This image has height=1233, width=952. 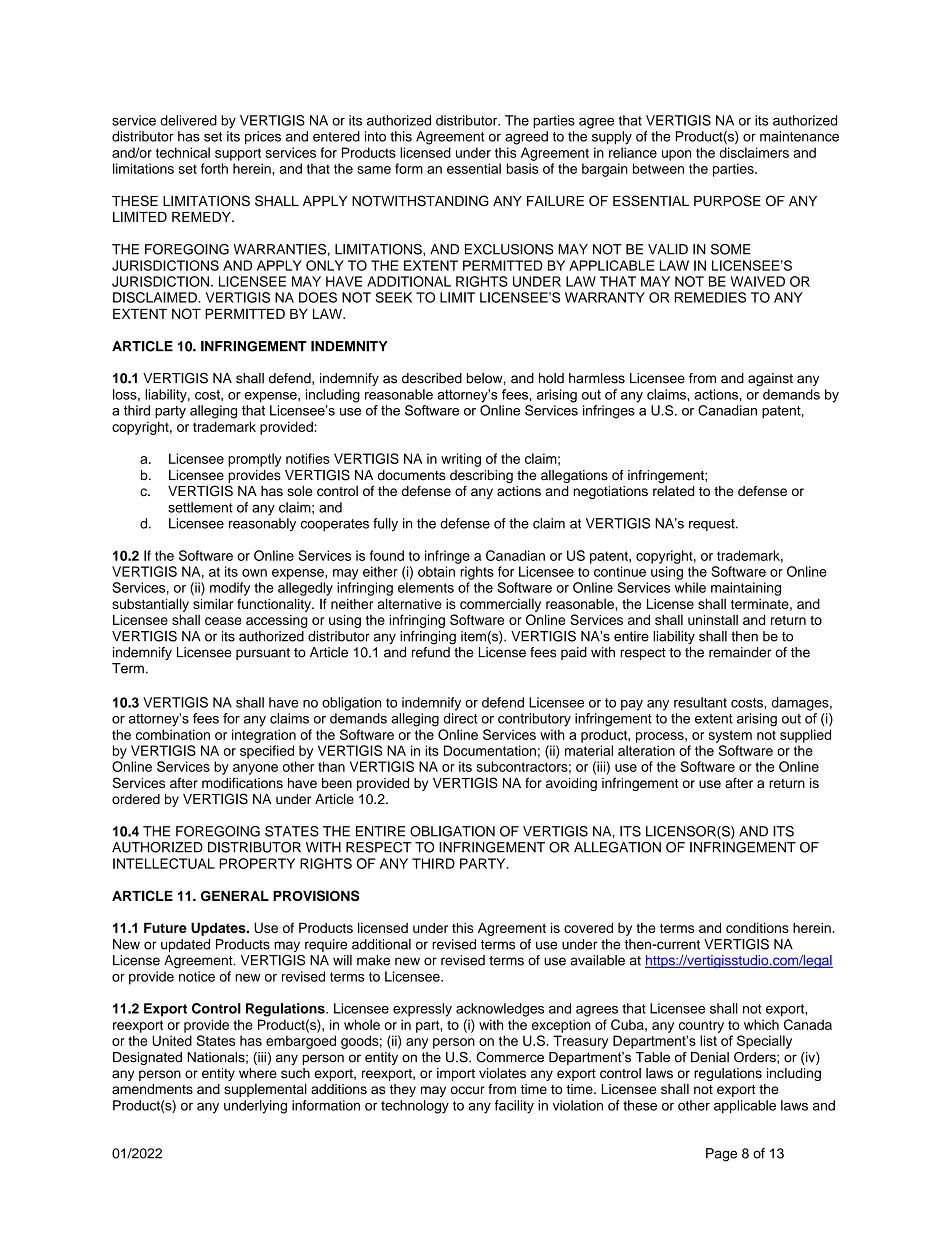 I want to click on supplemental, so click(x=265, y=1090).
